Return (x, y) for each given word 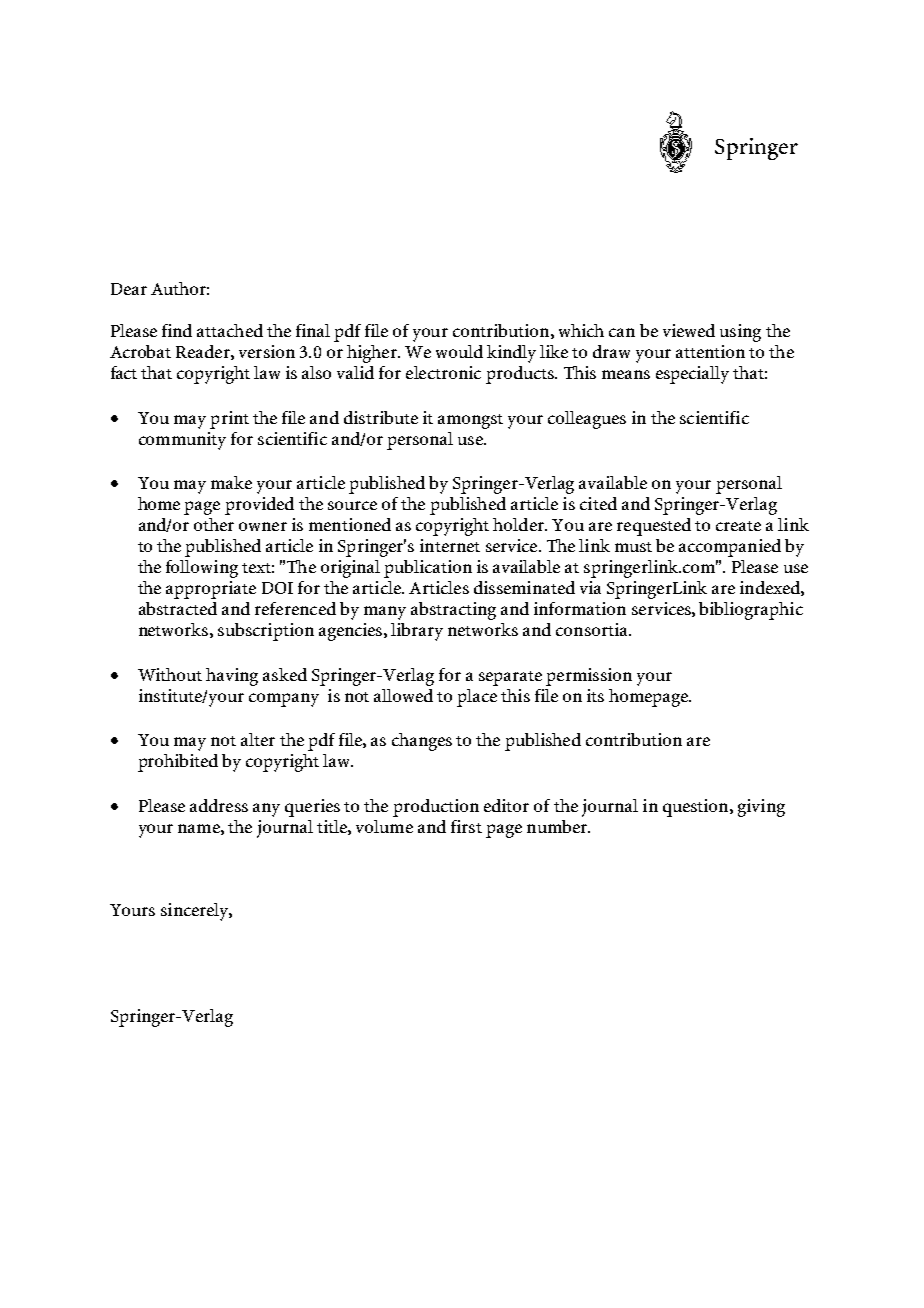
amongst (470, 421)
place (477, 698)
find (177, 330)
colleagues (587, 420)
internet (450, 545)
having (232, 677)
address (219, 805)
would (459, 351)
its (595, 695)
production (436, 808)
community (182, 441)
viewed (689, 330)
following (202, 569)
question (697, 808)
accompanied (730, 548)
